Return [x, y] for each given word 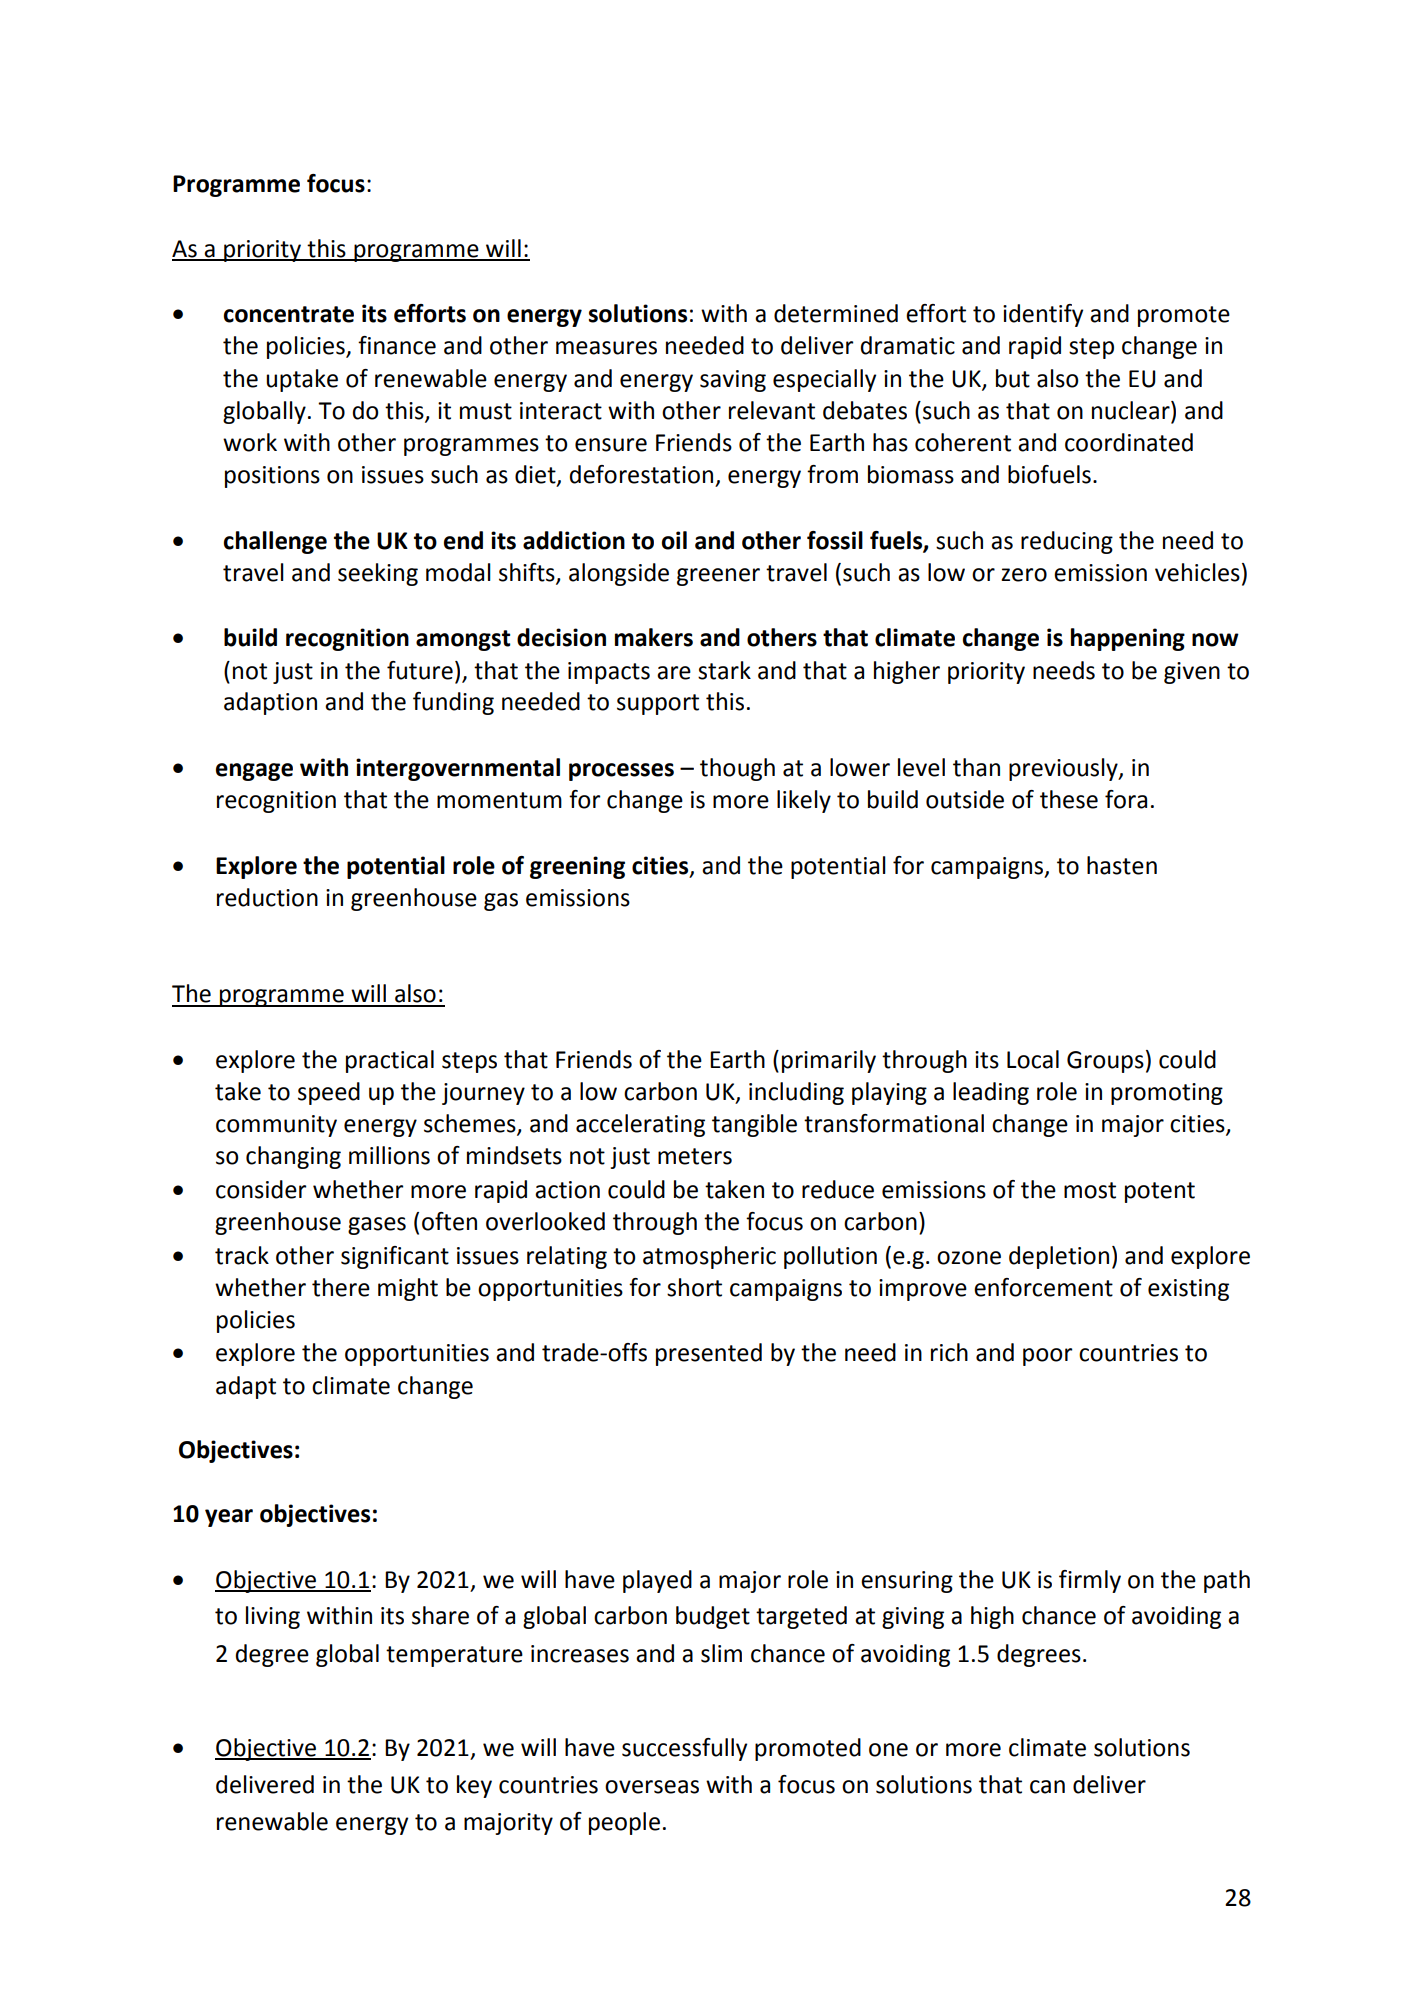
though [737, 769]
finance [397, 345]
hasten [1122, 865]
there [341, 1287]
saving [733, 381]
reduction [267, 897]
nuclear [1132, 410]
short [694, 1287]
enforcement [1043, 1287]
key [474, 1786]
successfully [684, 1749]
